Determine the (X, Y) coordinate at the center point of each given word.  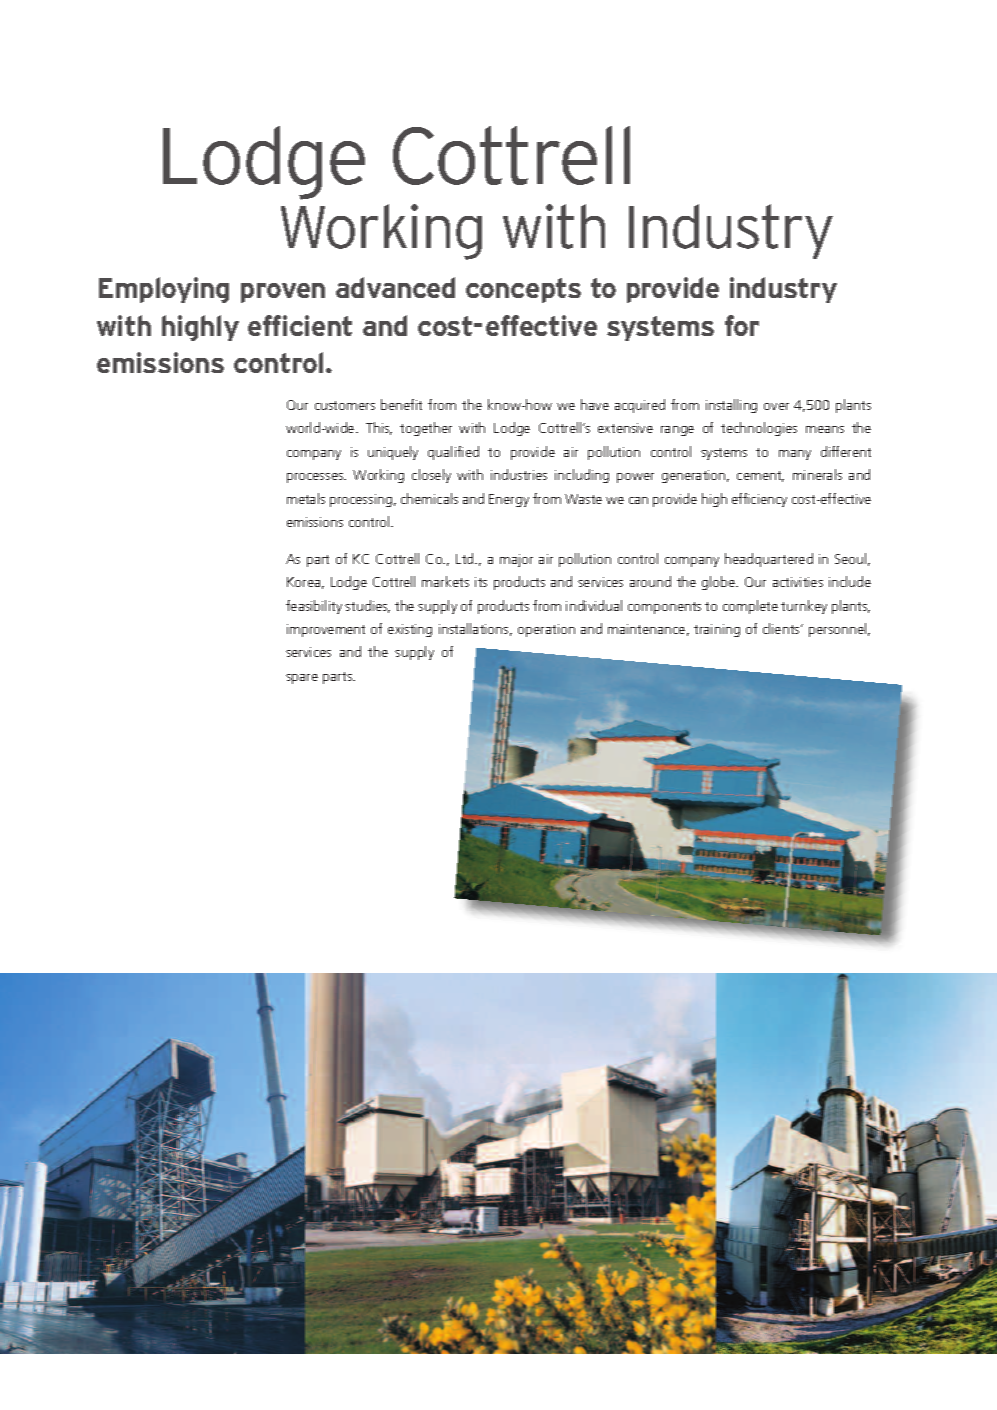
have (595, 404)
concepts (523, 290)
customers (345, 405)
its (481, 582)
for (742, 325)
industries (519, 474)
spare (302, 679)
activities (798, 582)
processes (316, 478)
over (776, 406)
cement (760, 476)
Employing (164, 290)
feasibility (314, 607)
